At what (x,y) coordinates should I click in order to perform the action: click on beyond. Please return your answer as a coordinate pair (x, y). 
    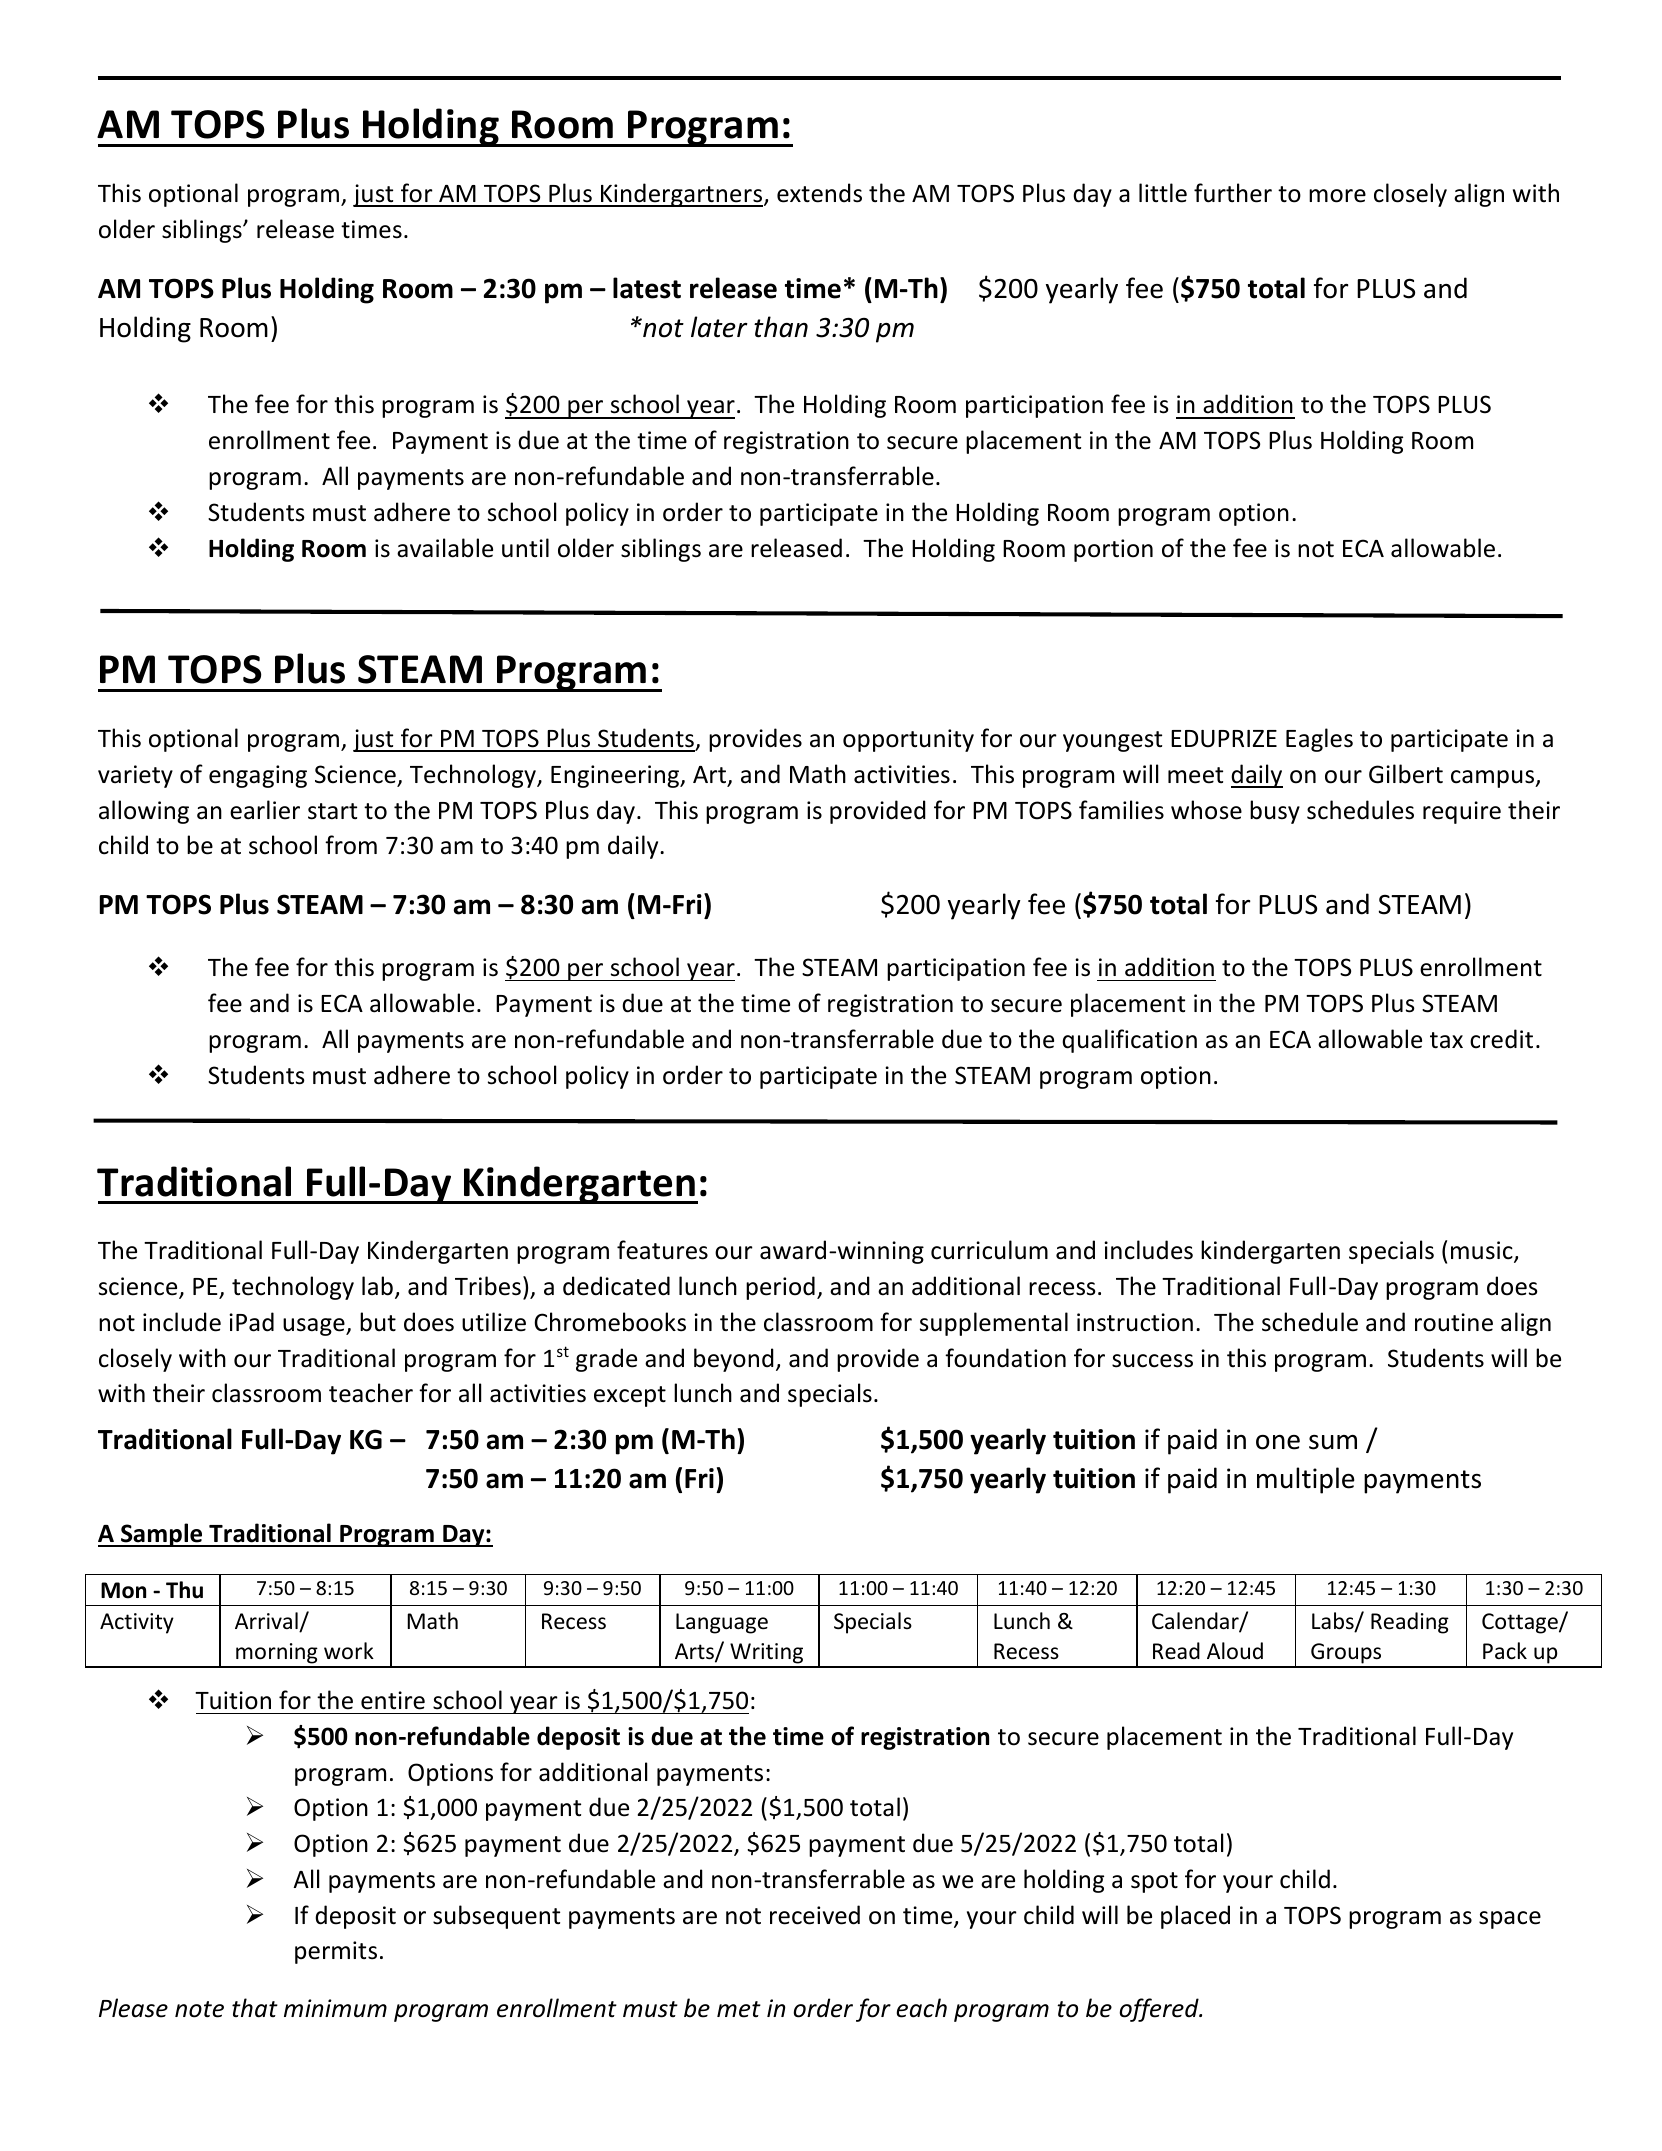
    Looking at the image, I should click on (734, 1360).
